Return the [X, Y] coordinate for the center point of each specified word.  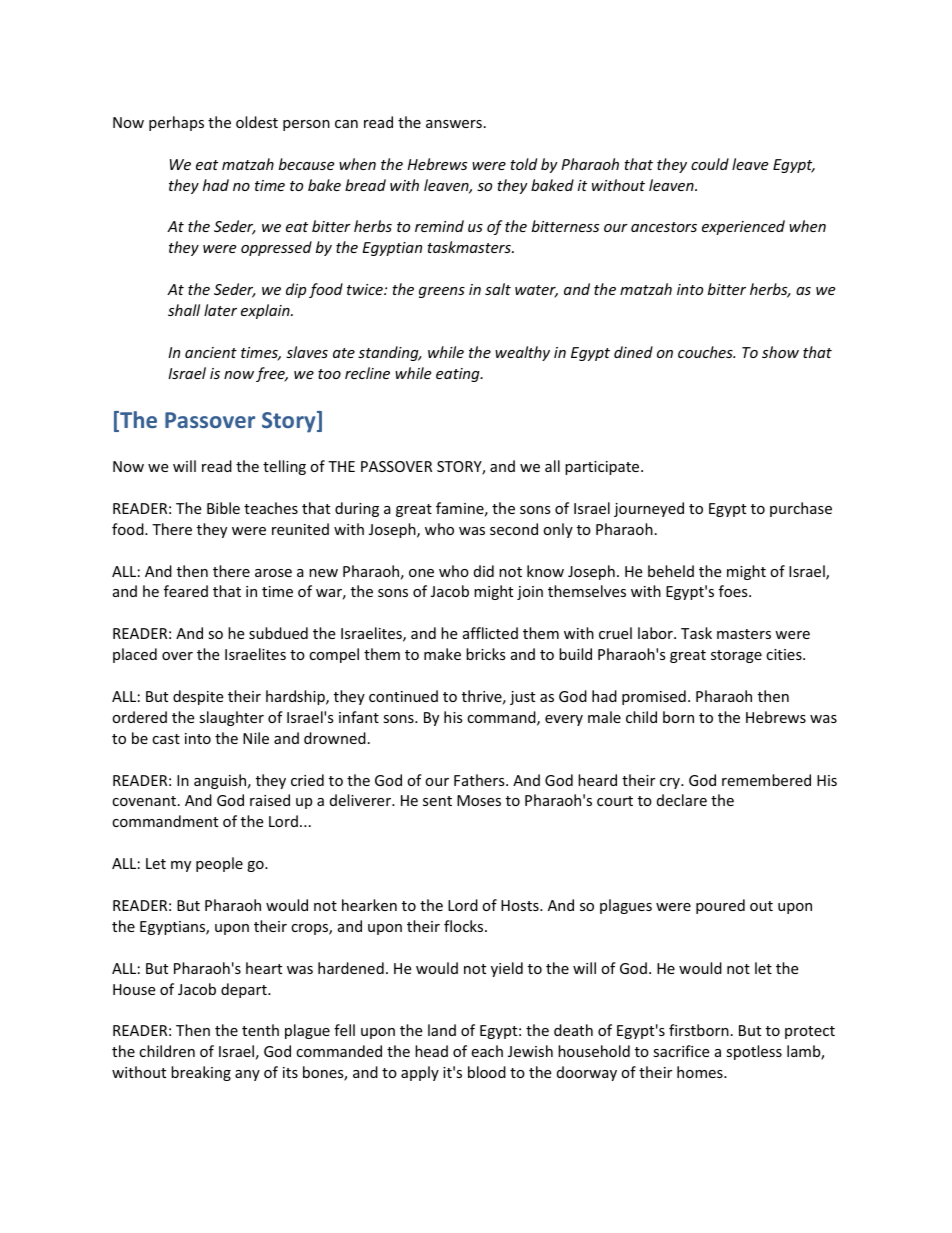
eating [459, 375]
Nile [256, 738]
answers [454, 124]
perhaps [176, 123]
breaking [201, 1073]
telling [284, 467]
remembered [766, 780]
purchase [801, 509]
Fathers [480, 780]
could [710, 164]
